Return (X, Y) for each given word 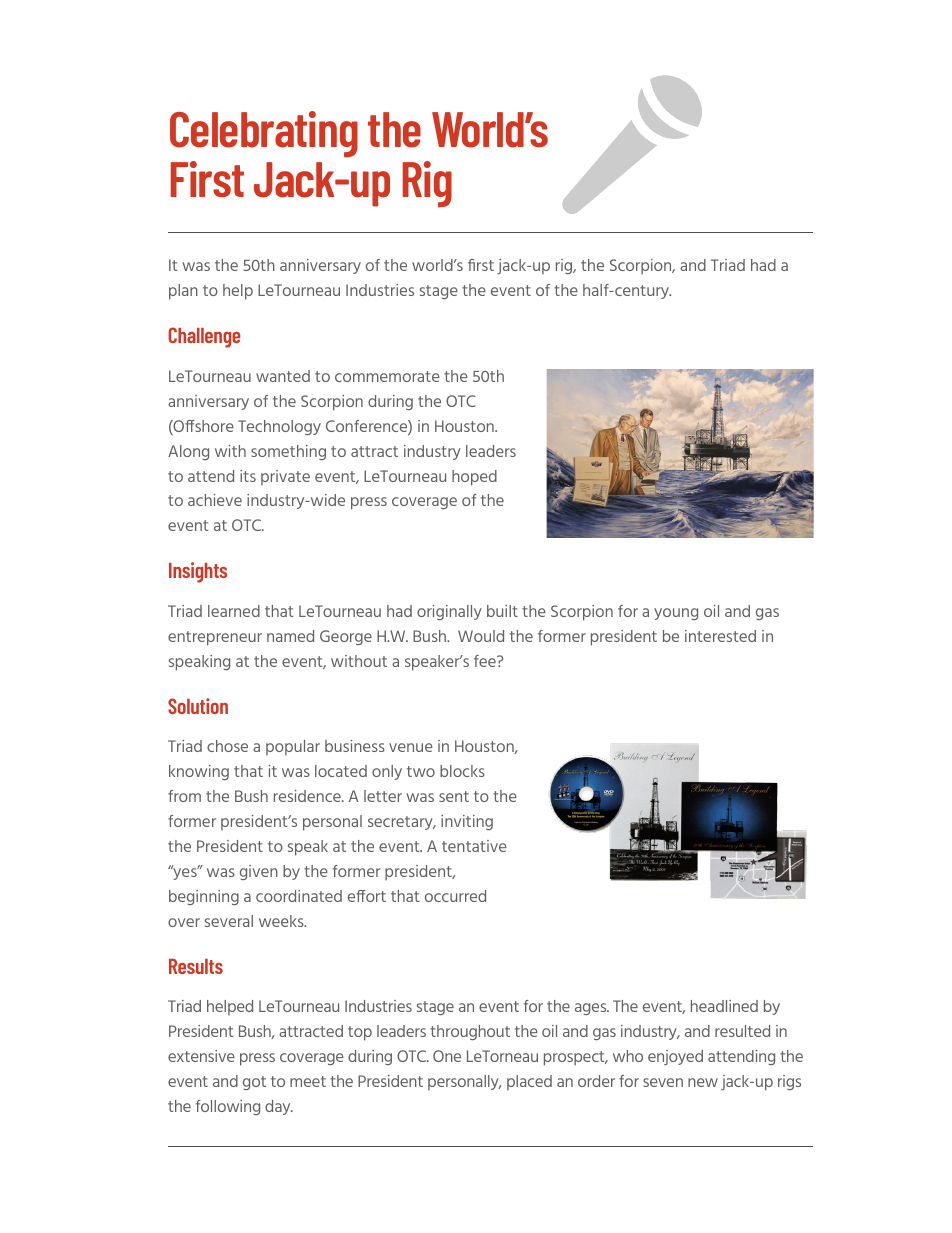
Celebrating (264, 134)
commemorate (387, 376)
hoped (474, 478)
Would (481, 636)
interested (720, 636)
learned (234, 611)
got (254, 1083)
